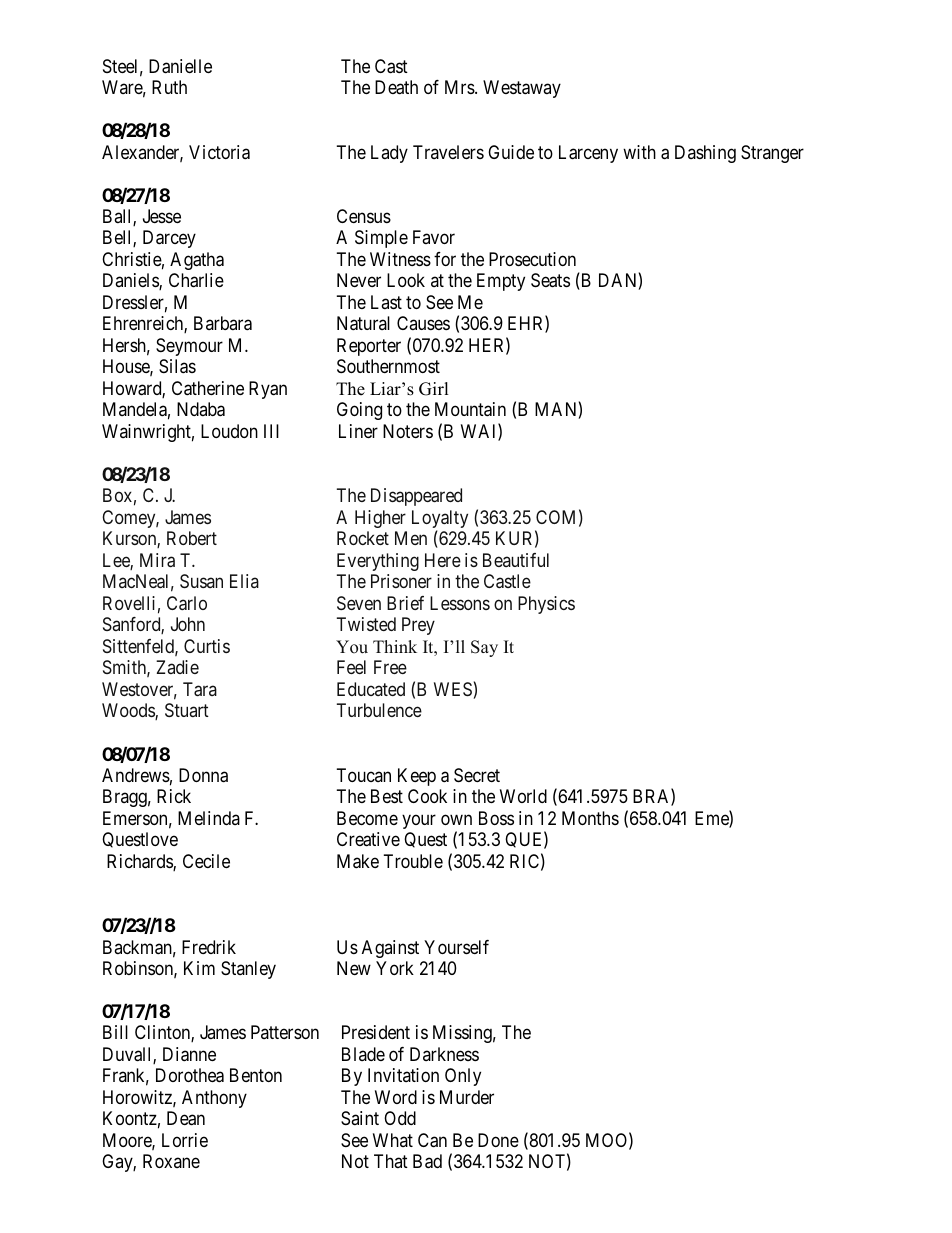 Image resolution: width=952 pixels, height=1233 pixels. I want to click on Mrs, so click(460, 87).
